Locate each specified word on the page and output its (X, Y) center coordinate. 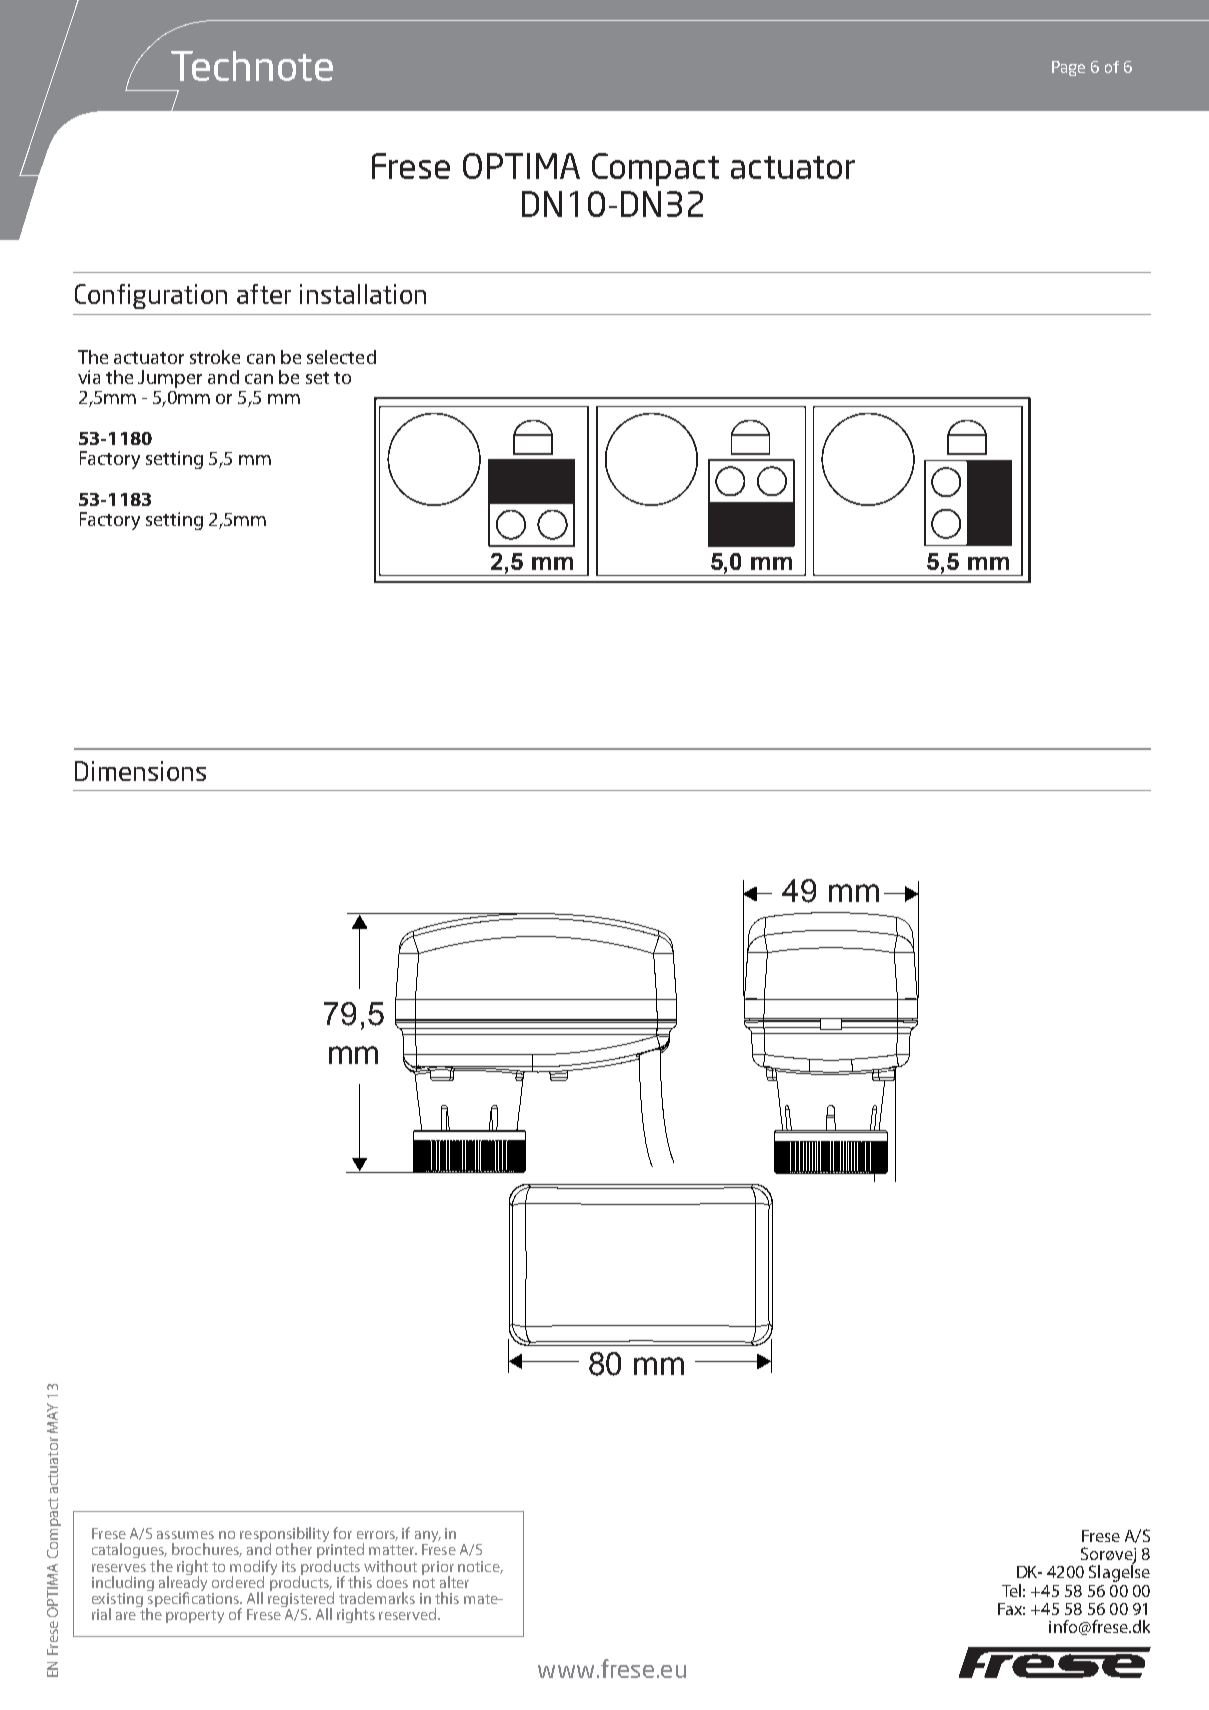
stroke (215, 357)
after (264, 294)
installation (363, 294)
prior (438, 1569)
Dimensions (140, 771)
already (183, 1584)
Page (1068, 68)
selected (341, 357)
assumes (185, 1535)
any (428, 1538)
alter (454, 1582)
